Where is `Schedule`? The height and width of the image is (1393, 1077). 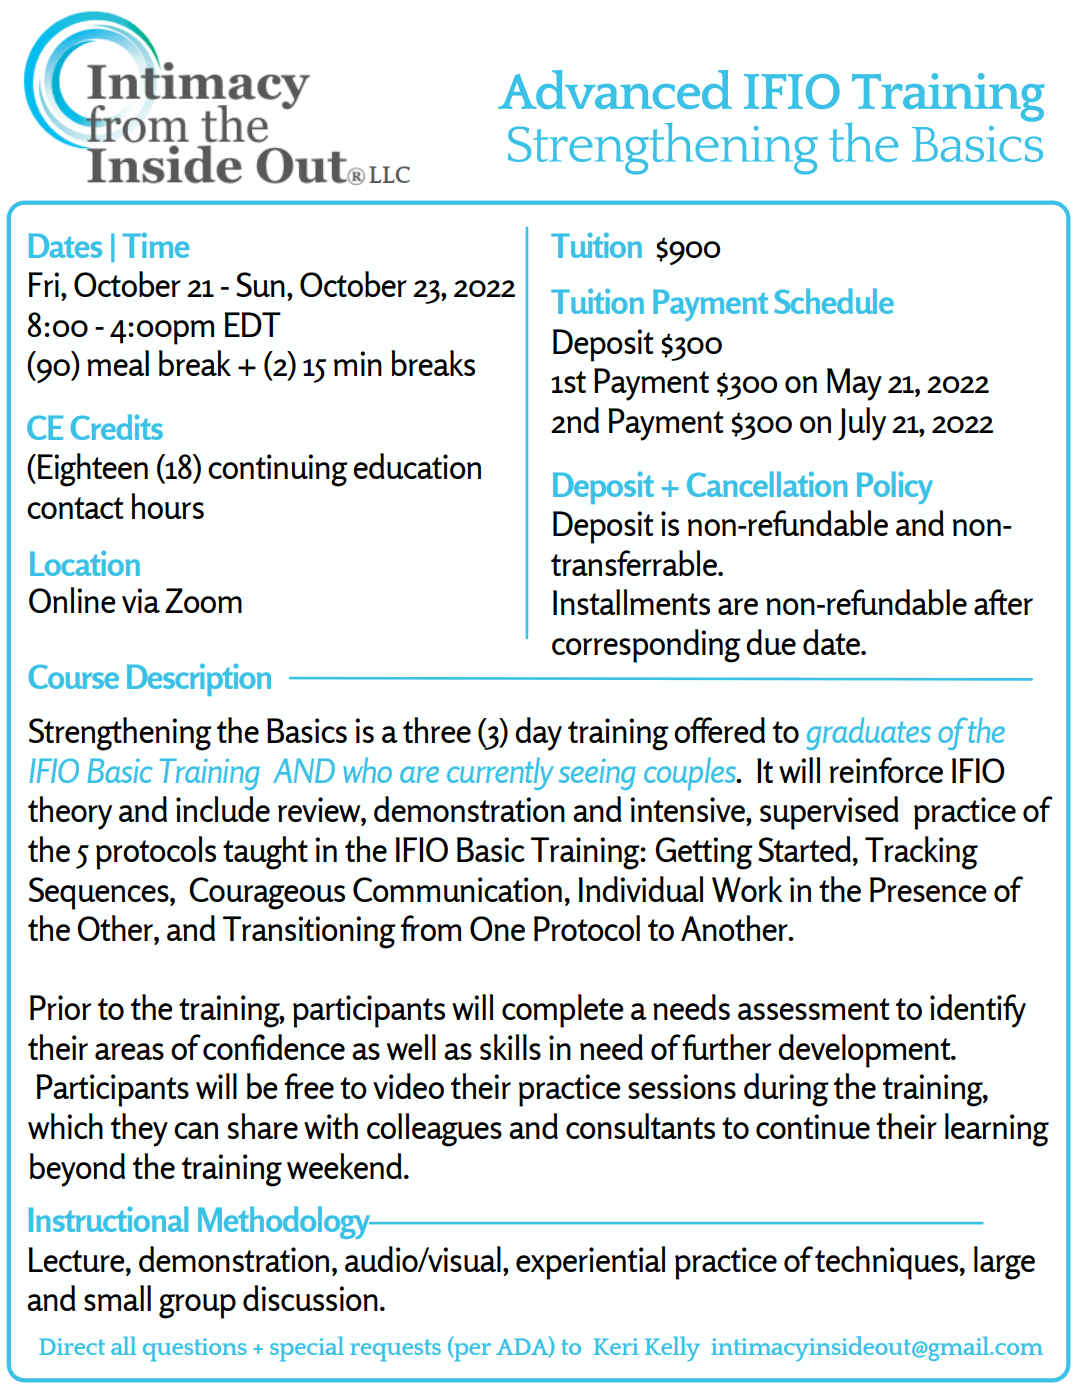
Schedule is located at coordinates (834, 301).
